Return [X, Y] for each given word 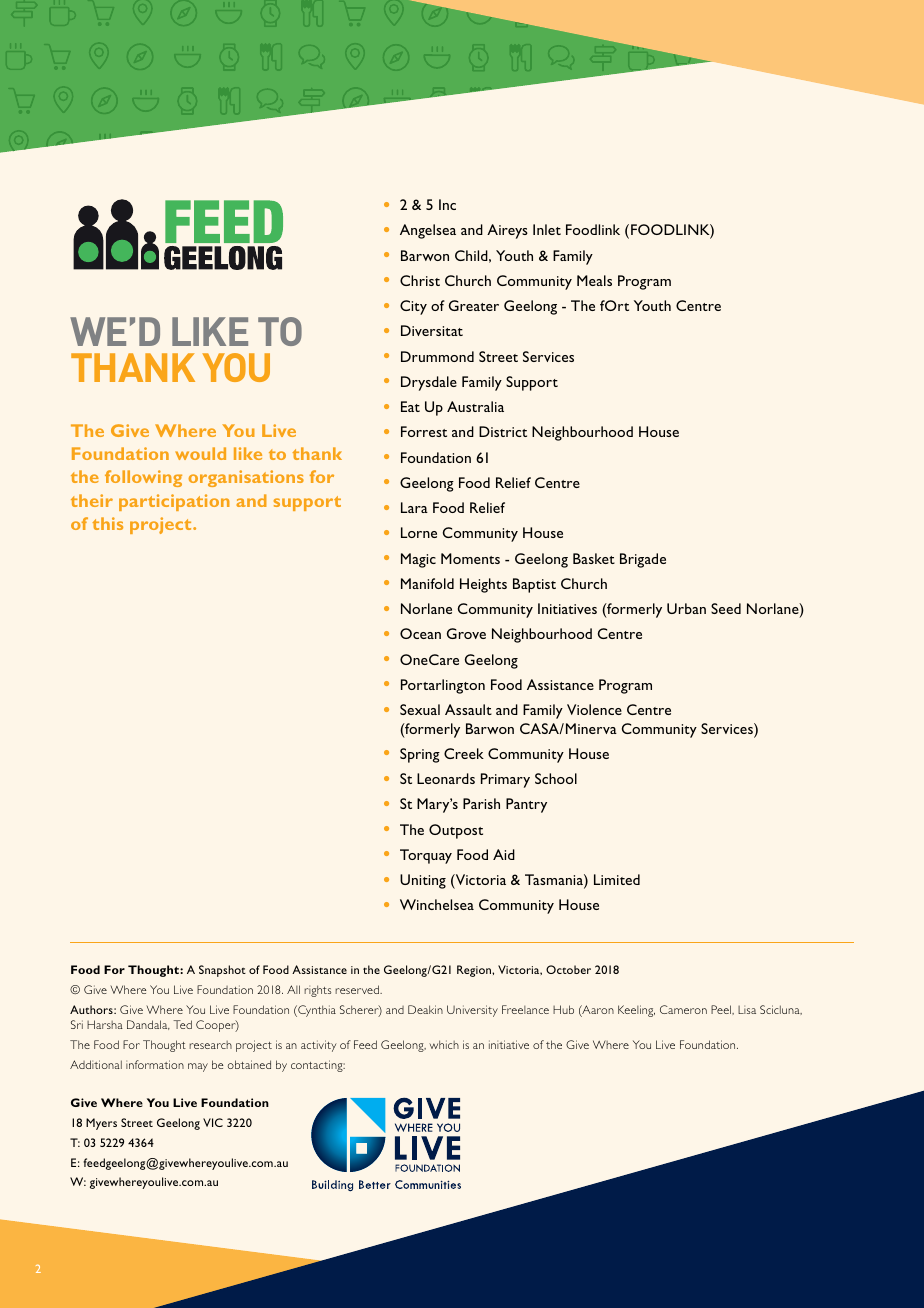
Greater [474, 305]
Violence [594, 709]
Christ [420, 280]
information [155, 1064]
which [444, 1044]
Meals [594, 280]
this [107, 523]
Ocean [420, 633]
